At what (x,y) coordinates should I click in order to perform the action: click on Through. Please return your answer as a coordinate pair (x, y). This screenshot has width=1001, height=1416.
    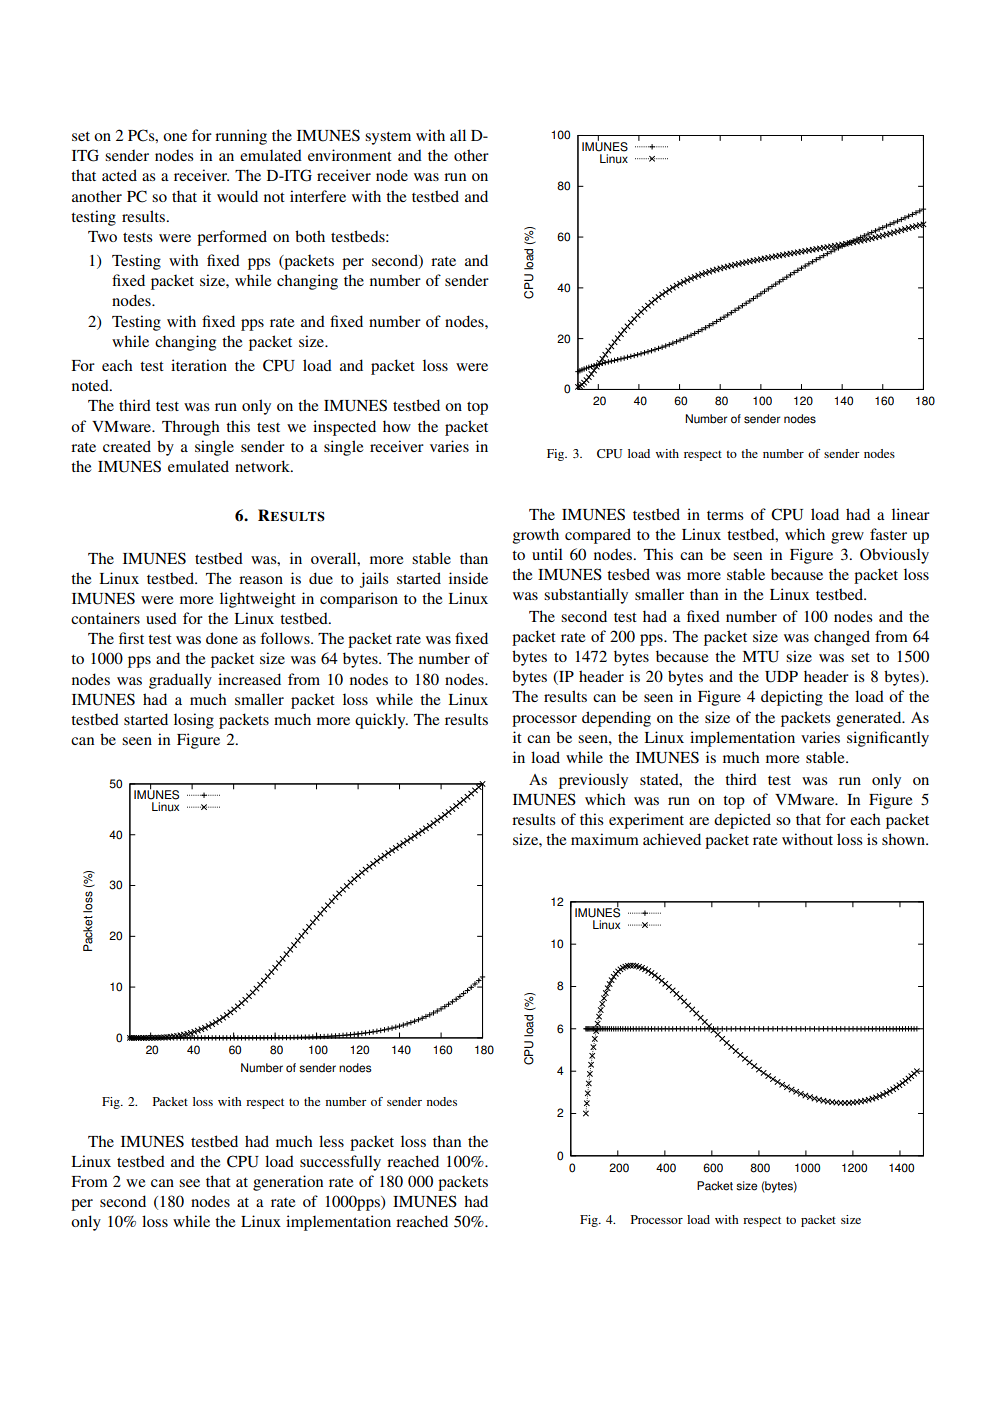
    Looking at the image, I should click on (191, 428).
